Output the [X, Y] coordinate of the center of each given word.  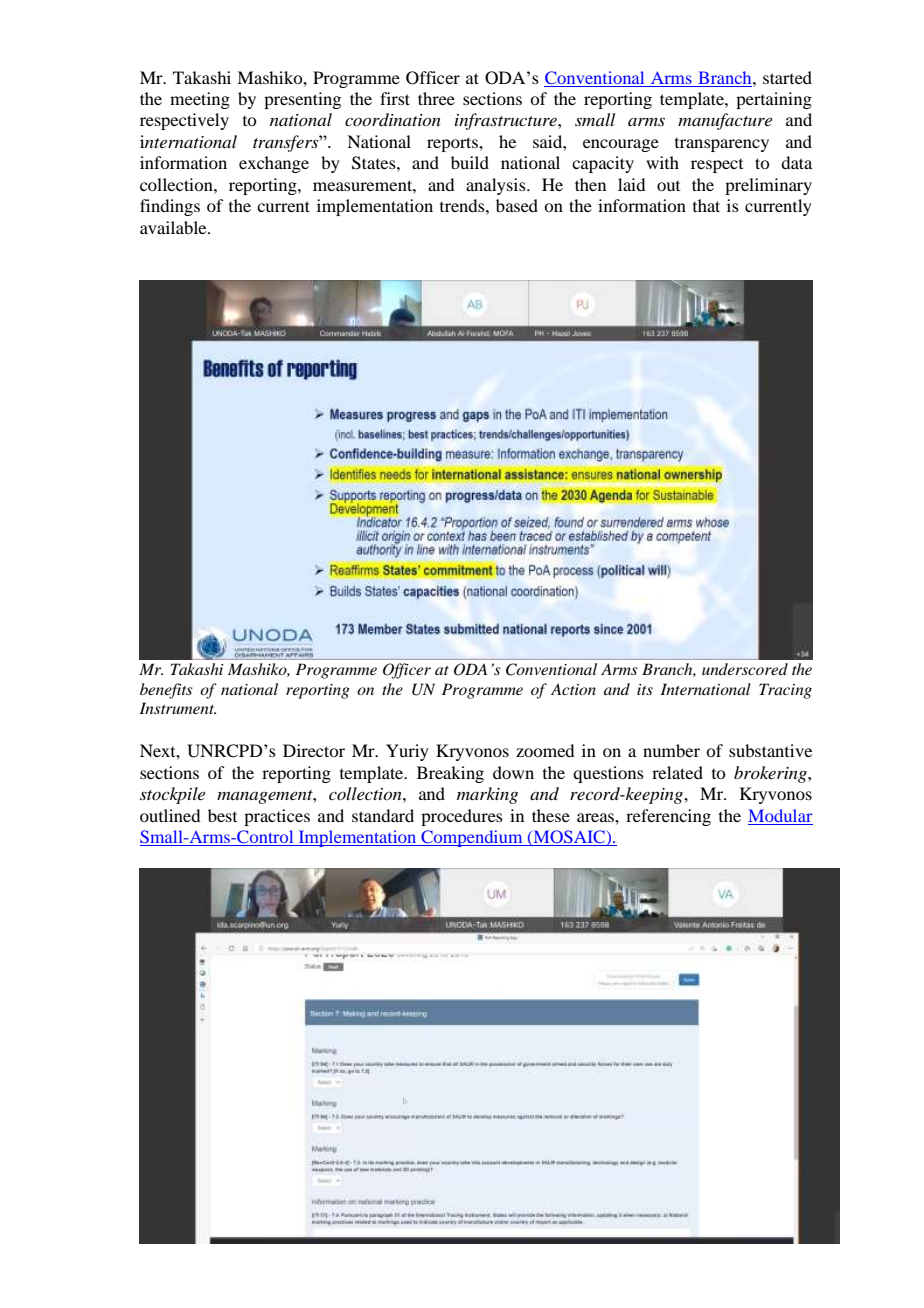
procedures [462, 817]
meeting [200, 100]
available [174, 227]
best [222, 815]
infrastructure [507, 121]
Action [573, 689]
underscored [745, 669]
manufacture [725, 121]
